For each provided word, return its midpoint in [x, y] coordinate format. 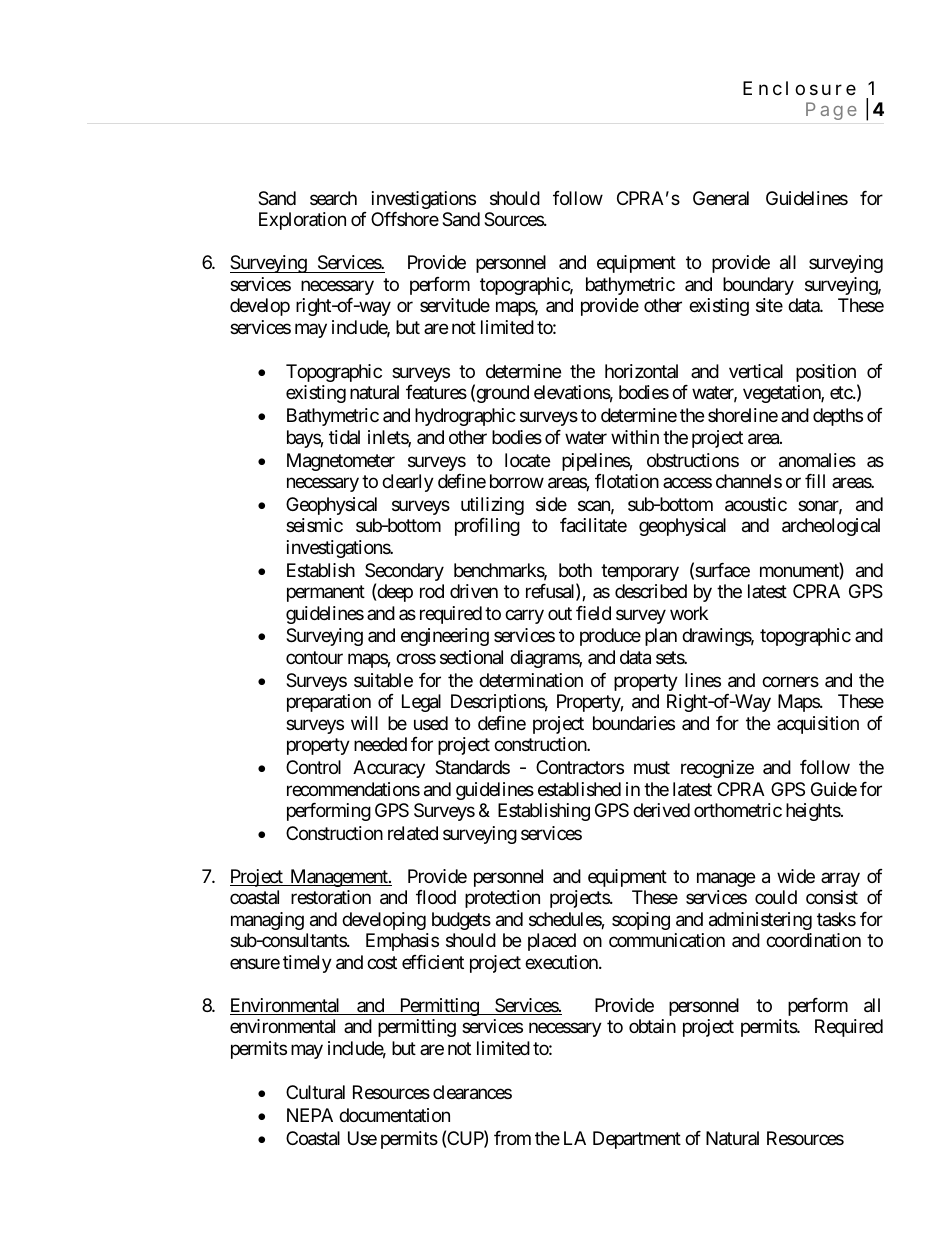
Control [313, 767]
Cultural [315, 1092]
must [652, 767]
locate [527, 460]
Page [831, 111]
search [333, 198]
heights [813, 812]
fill [815, 481]
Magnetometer [341, 462]
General [721, 198]
